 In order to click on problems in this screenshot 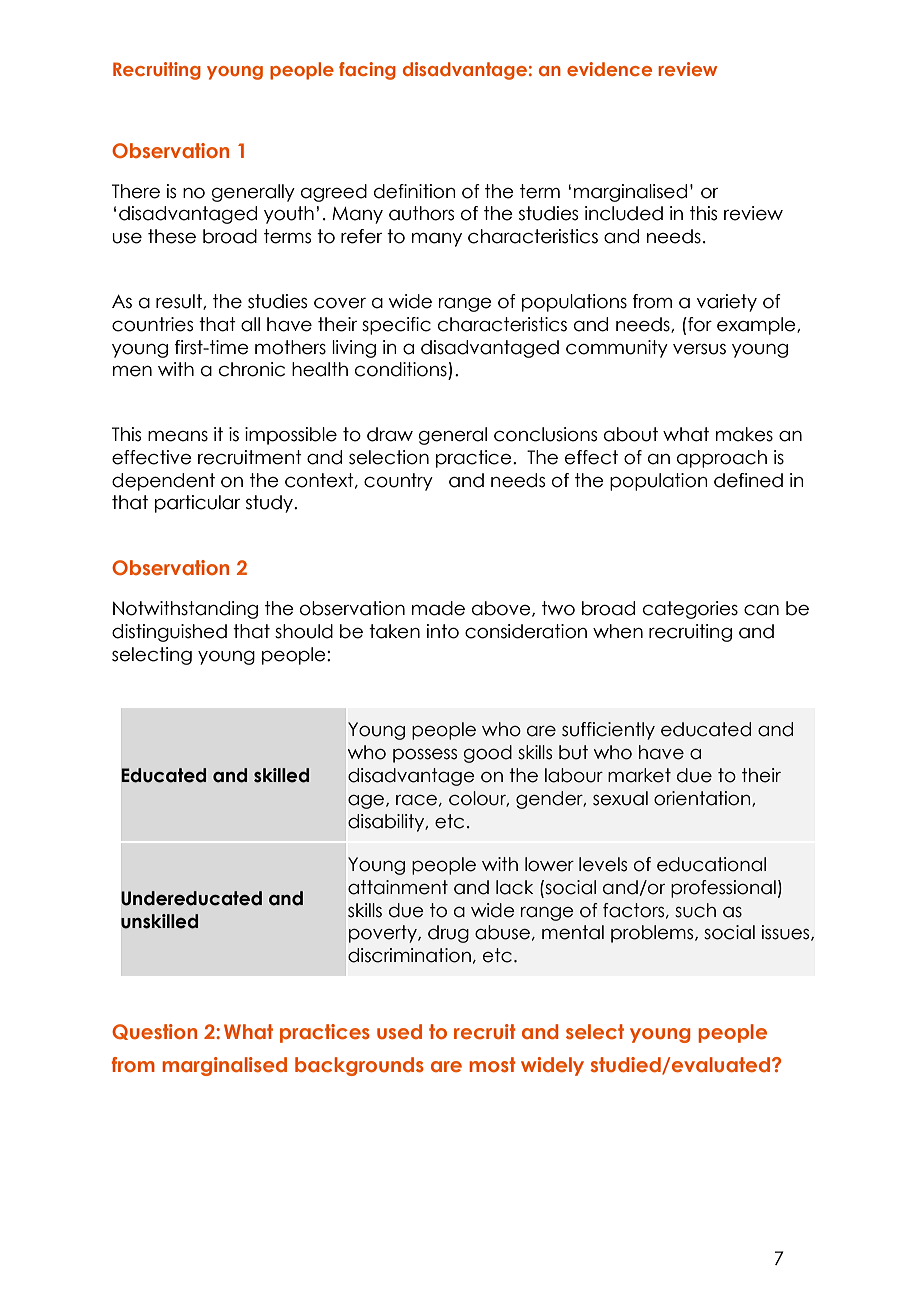, I will do `click(653, 934)`.
